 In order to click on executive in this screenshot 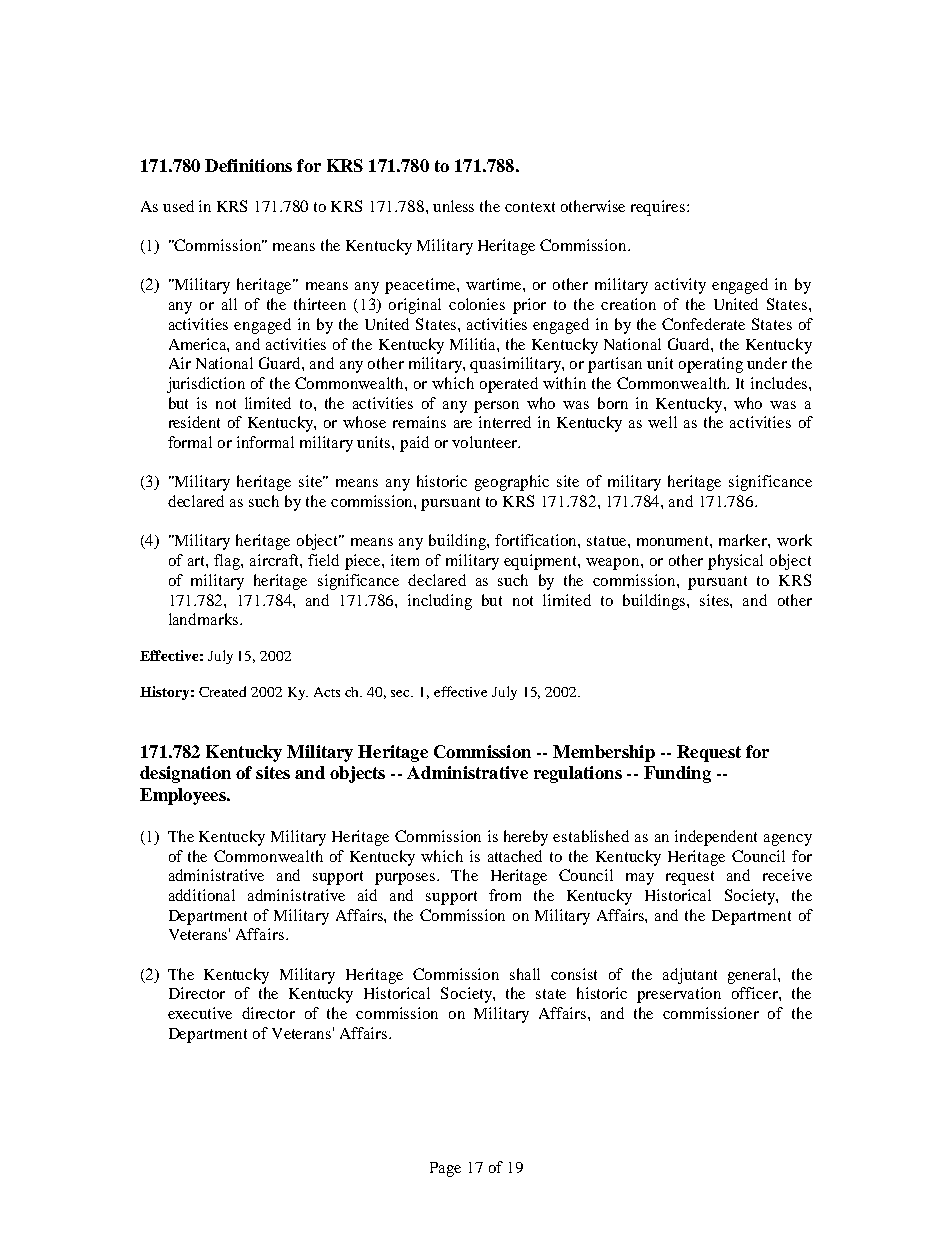, I will do `click(200, 1013)`.
